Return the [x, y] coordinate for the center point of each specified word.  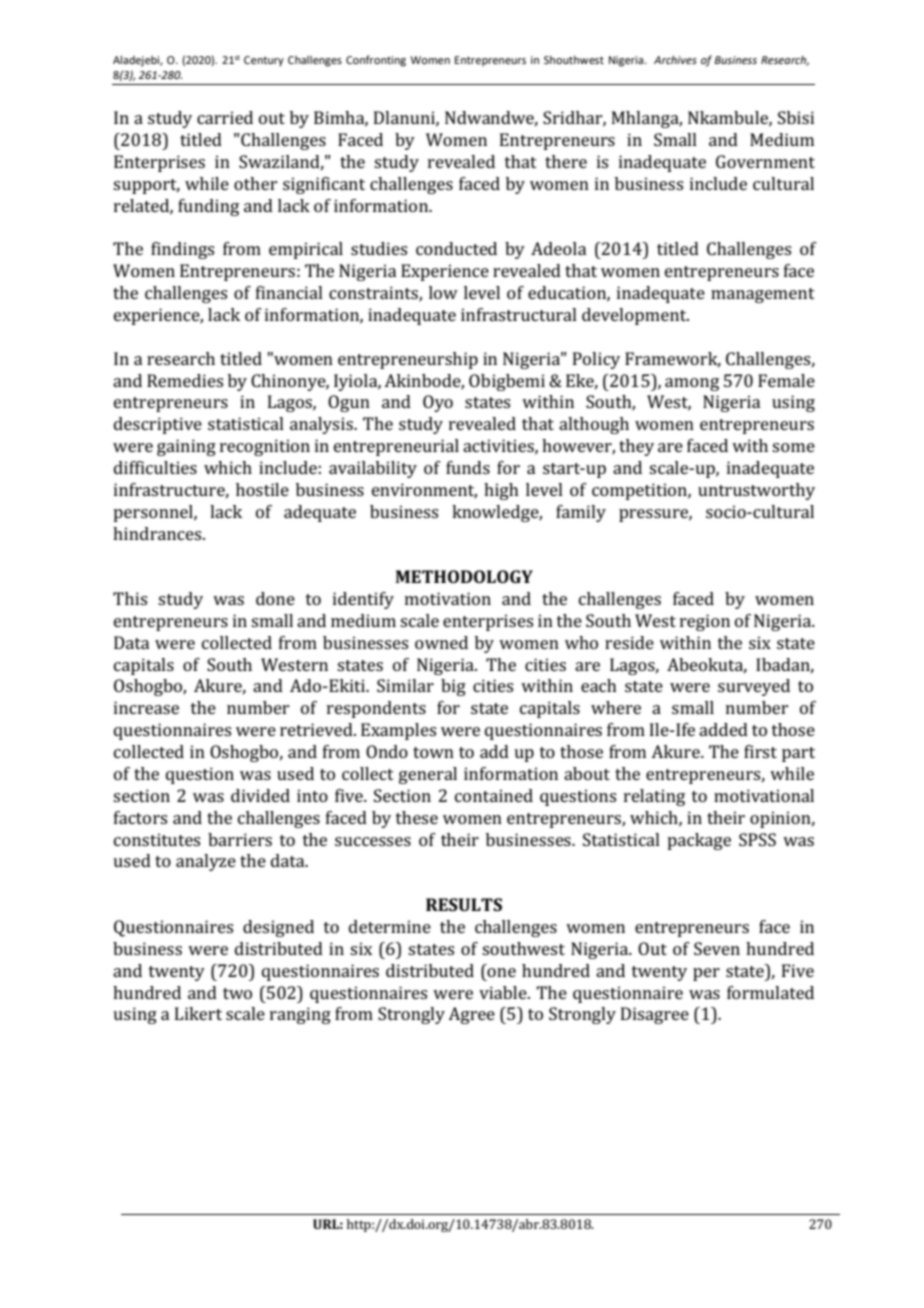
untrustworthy [756, 491]
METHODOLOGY [464, 576]
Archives [675, 59]
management [763, 295]
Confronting [376, 61]
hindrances [158, 533]
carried [225, 117]
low [443, 292]
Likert [198, 1013]
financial [289, 292]
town [433, 752]
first [760, 751]
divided [260, 795]
